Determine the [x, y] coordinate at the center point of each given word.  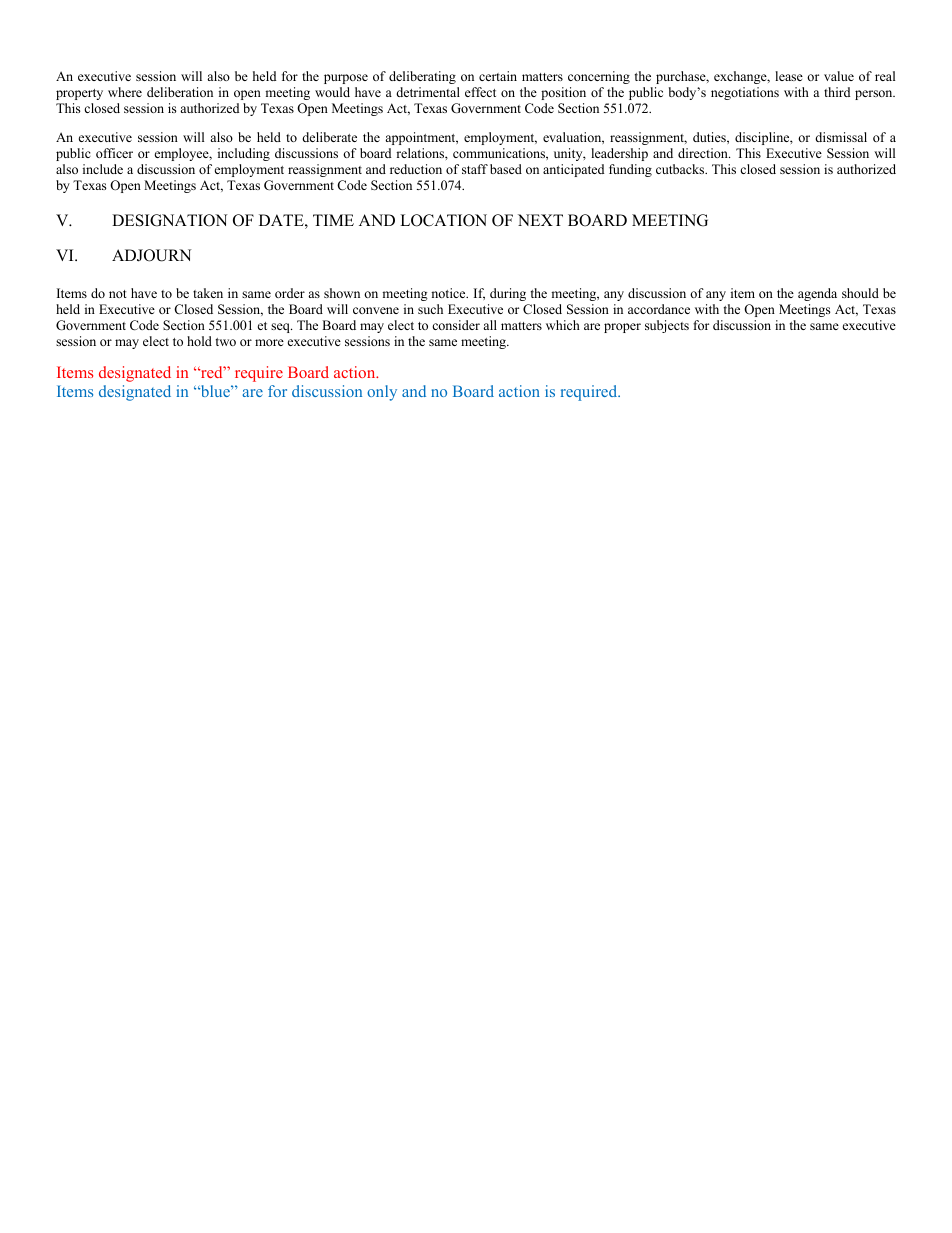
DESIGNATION [170, 220]
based [506, 169]
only [382, 393]
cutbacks [681, 169]
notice [449, 293]
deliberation [180, 92]
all [490, 325]
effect [480, 92]
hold [199, 341]
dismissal [841, 137]
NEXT [540, 220]
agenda [817, 294]
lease [789, 76]
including [244, 154]
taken [208, 293]
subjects [667, 326]
